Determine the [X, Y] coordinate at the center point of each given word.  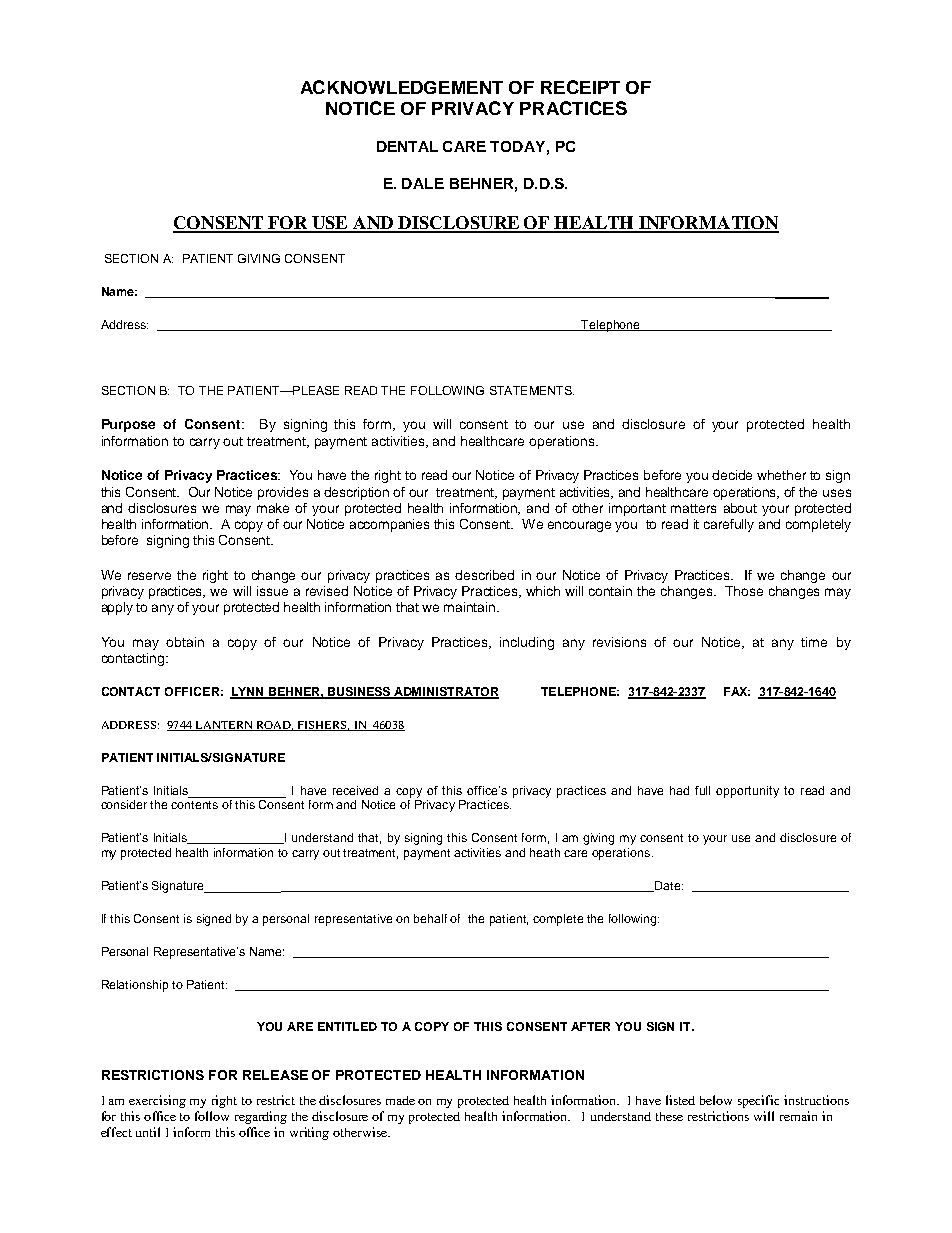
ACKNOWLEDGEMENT [402, 87]
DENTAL [407, 146]
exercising [157, 1101]
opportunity [747, 792]
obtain [185, 642]
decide [732, 475]
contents [194, 805]
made [400, 1100]
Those [744, 591]
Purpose [128, 425]
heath [545, 852]
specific [758, 1101]
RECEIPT [580, 87]
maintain [471, 607]
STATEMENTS [532, 390]
